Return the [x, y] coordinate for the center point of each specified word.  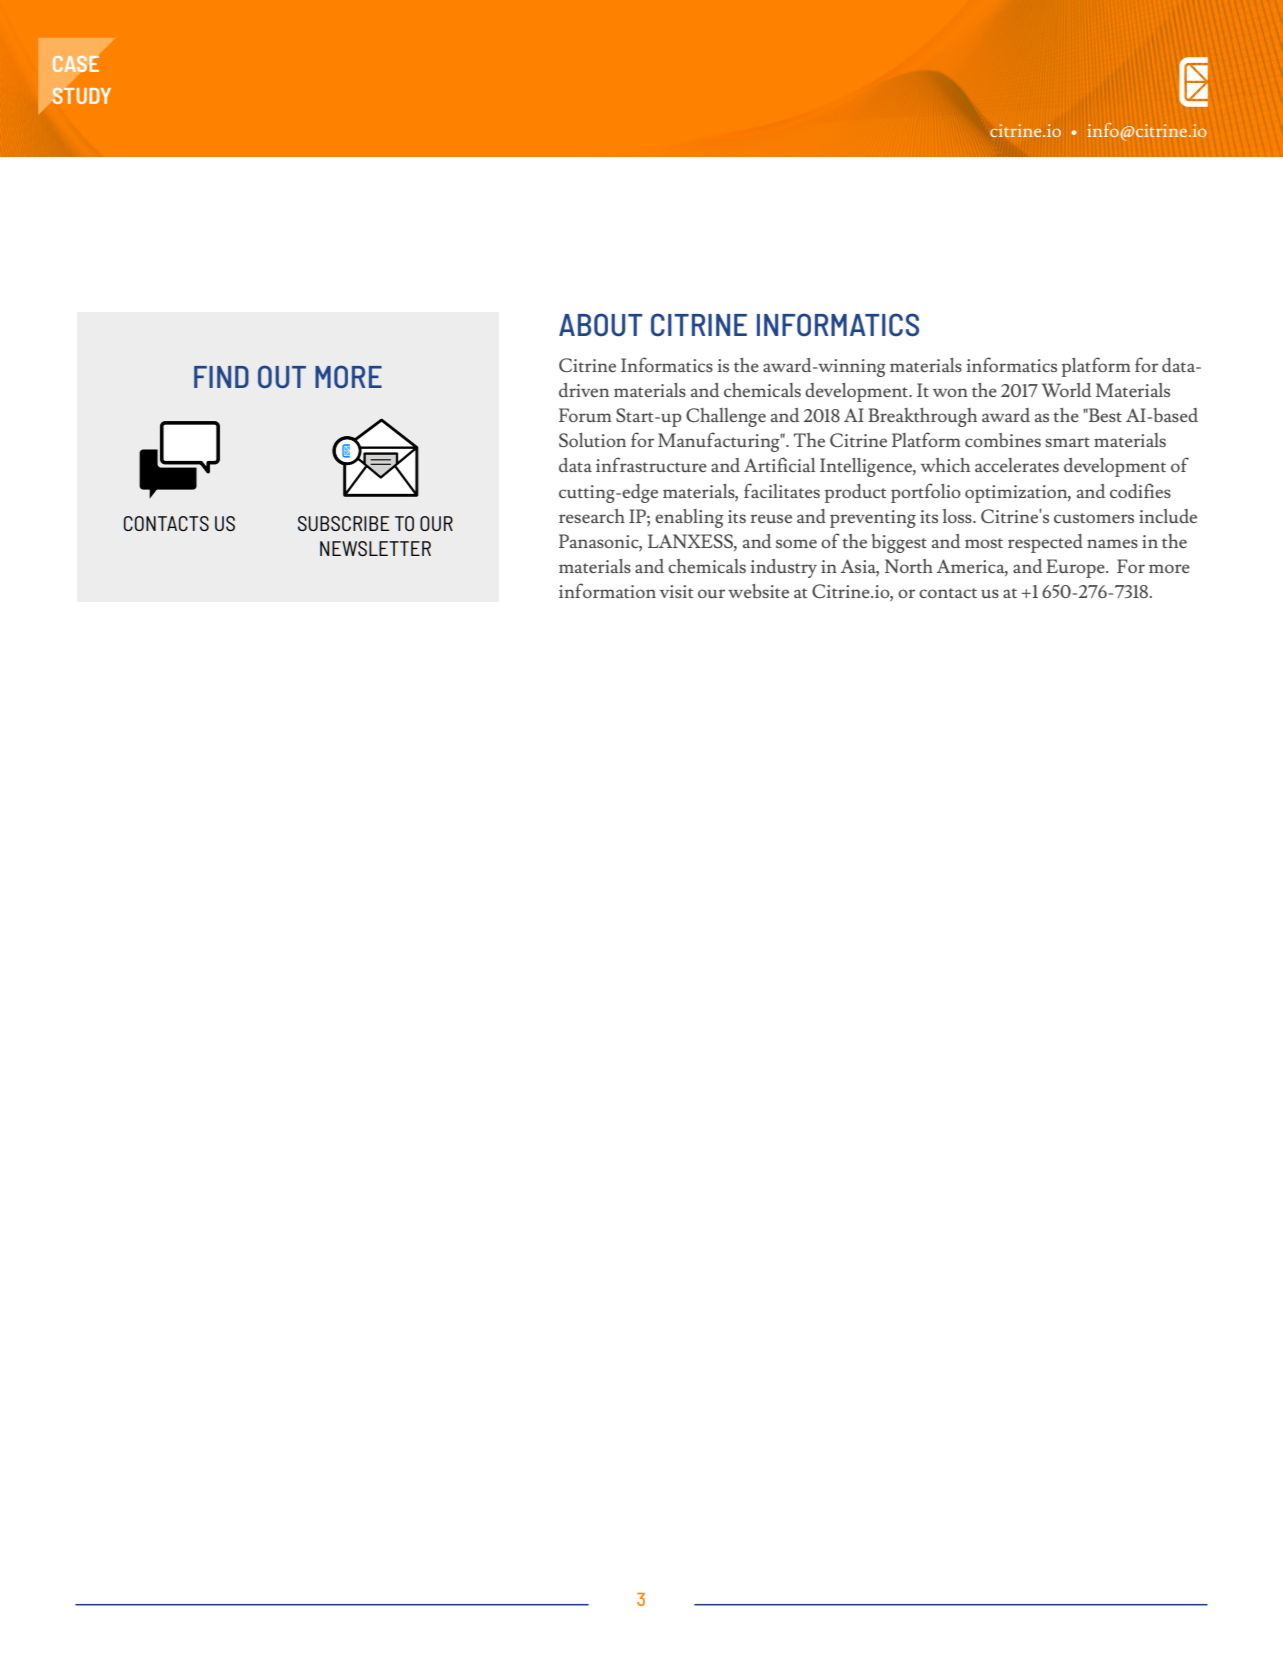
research [592, 516]
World [1066, 390]
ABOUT [601, 324]
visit [676, 591]
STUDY [81, 95]
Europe [1076, 568]
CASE [76, 64]
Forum [585, 415]
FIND [221, 377]
